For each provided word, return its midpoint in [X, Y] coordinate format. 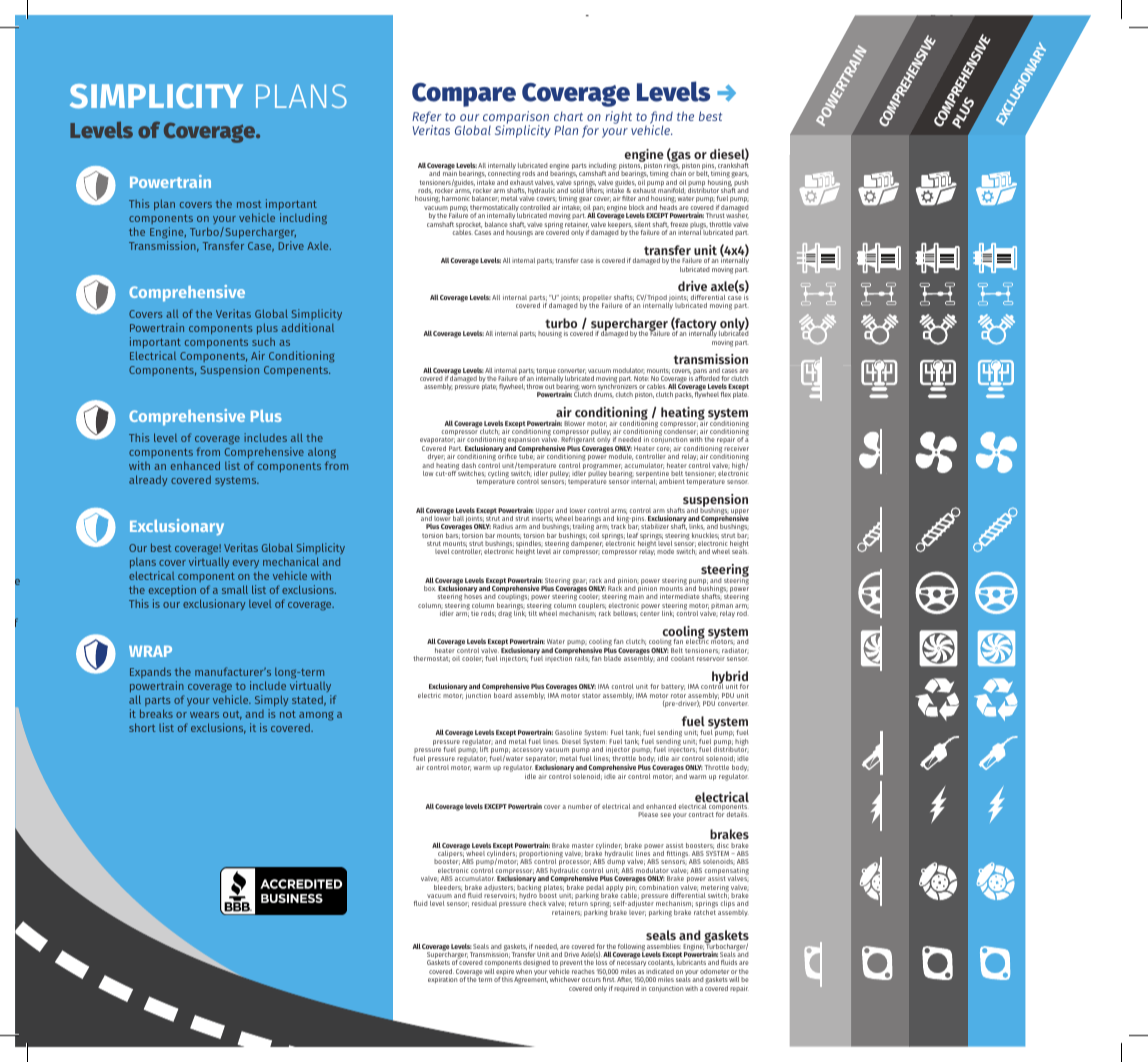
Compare [464, 95]
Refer [426, 118]
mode [665, 551]
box [430, 588]
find [661, 118]
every [246, 566]
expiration [442, 980]
